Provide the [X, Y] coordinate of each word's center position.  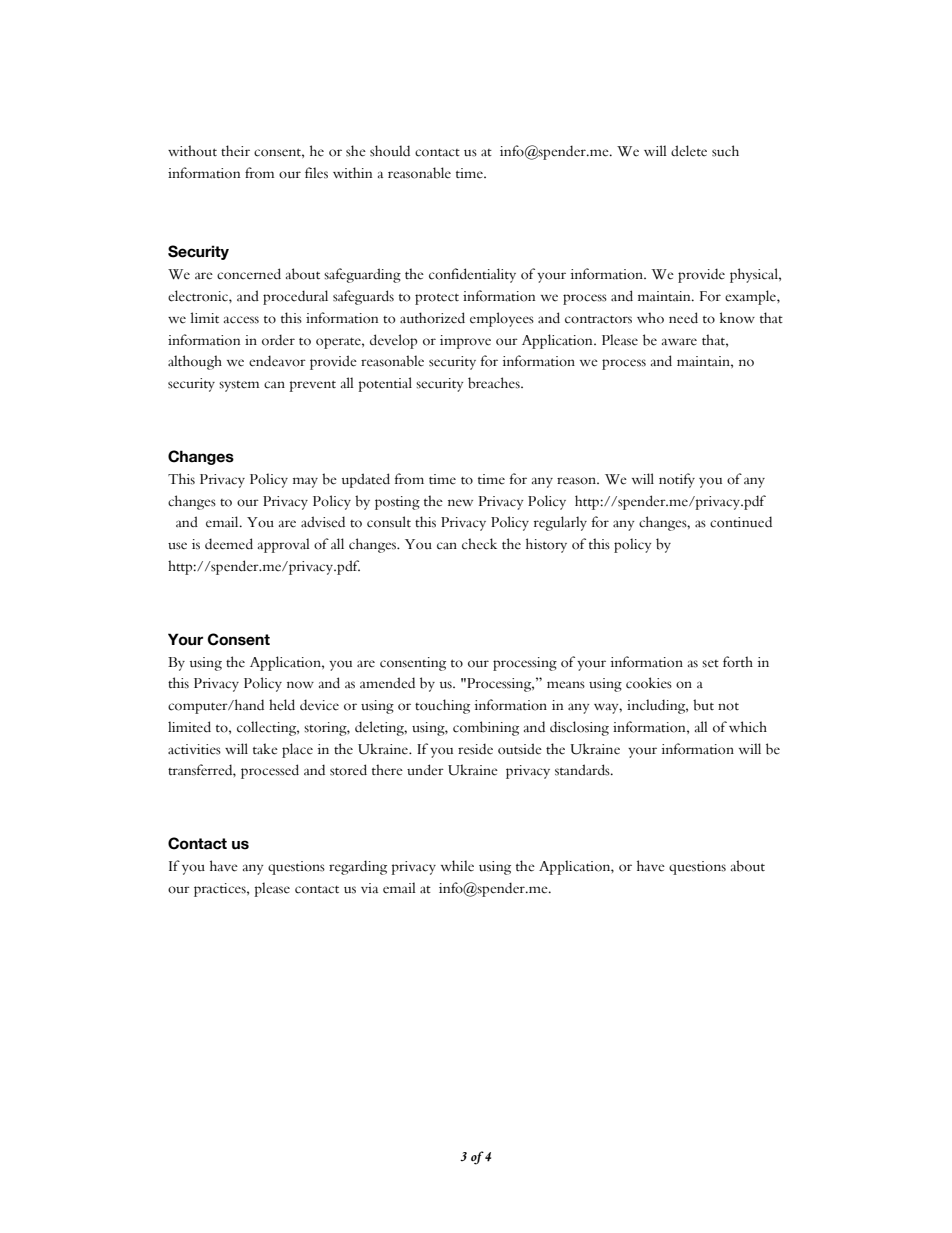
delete [689, 151]
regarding [358, 867]
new [460, 503]
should [390, 151]
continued [741, 522]
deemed [229, 544]
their [235, 151]
